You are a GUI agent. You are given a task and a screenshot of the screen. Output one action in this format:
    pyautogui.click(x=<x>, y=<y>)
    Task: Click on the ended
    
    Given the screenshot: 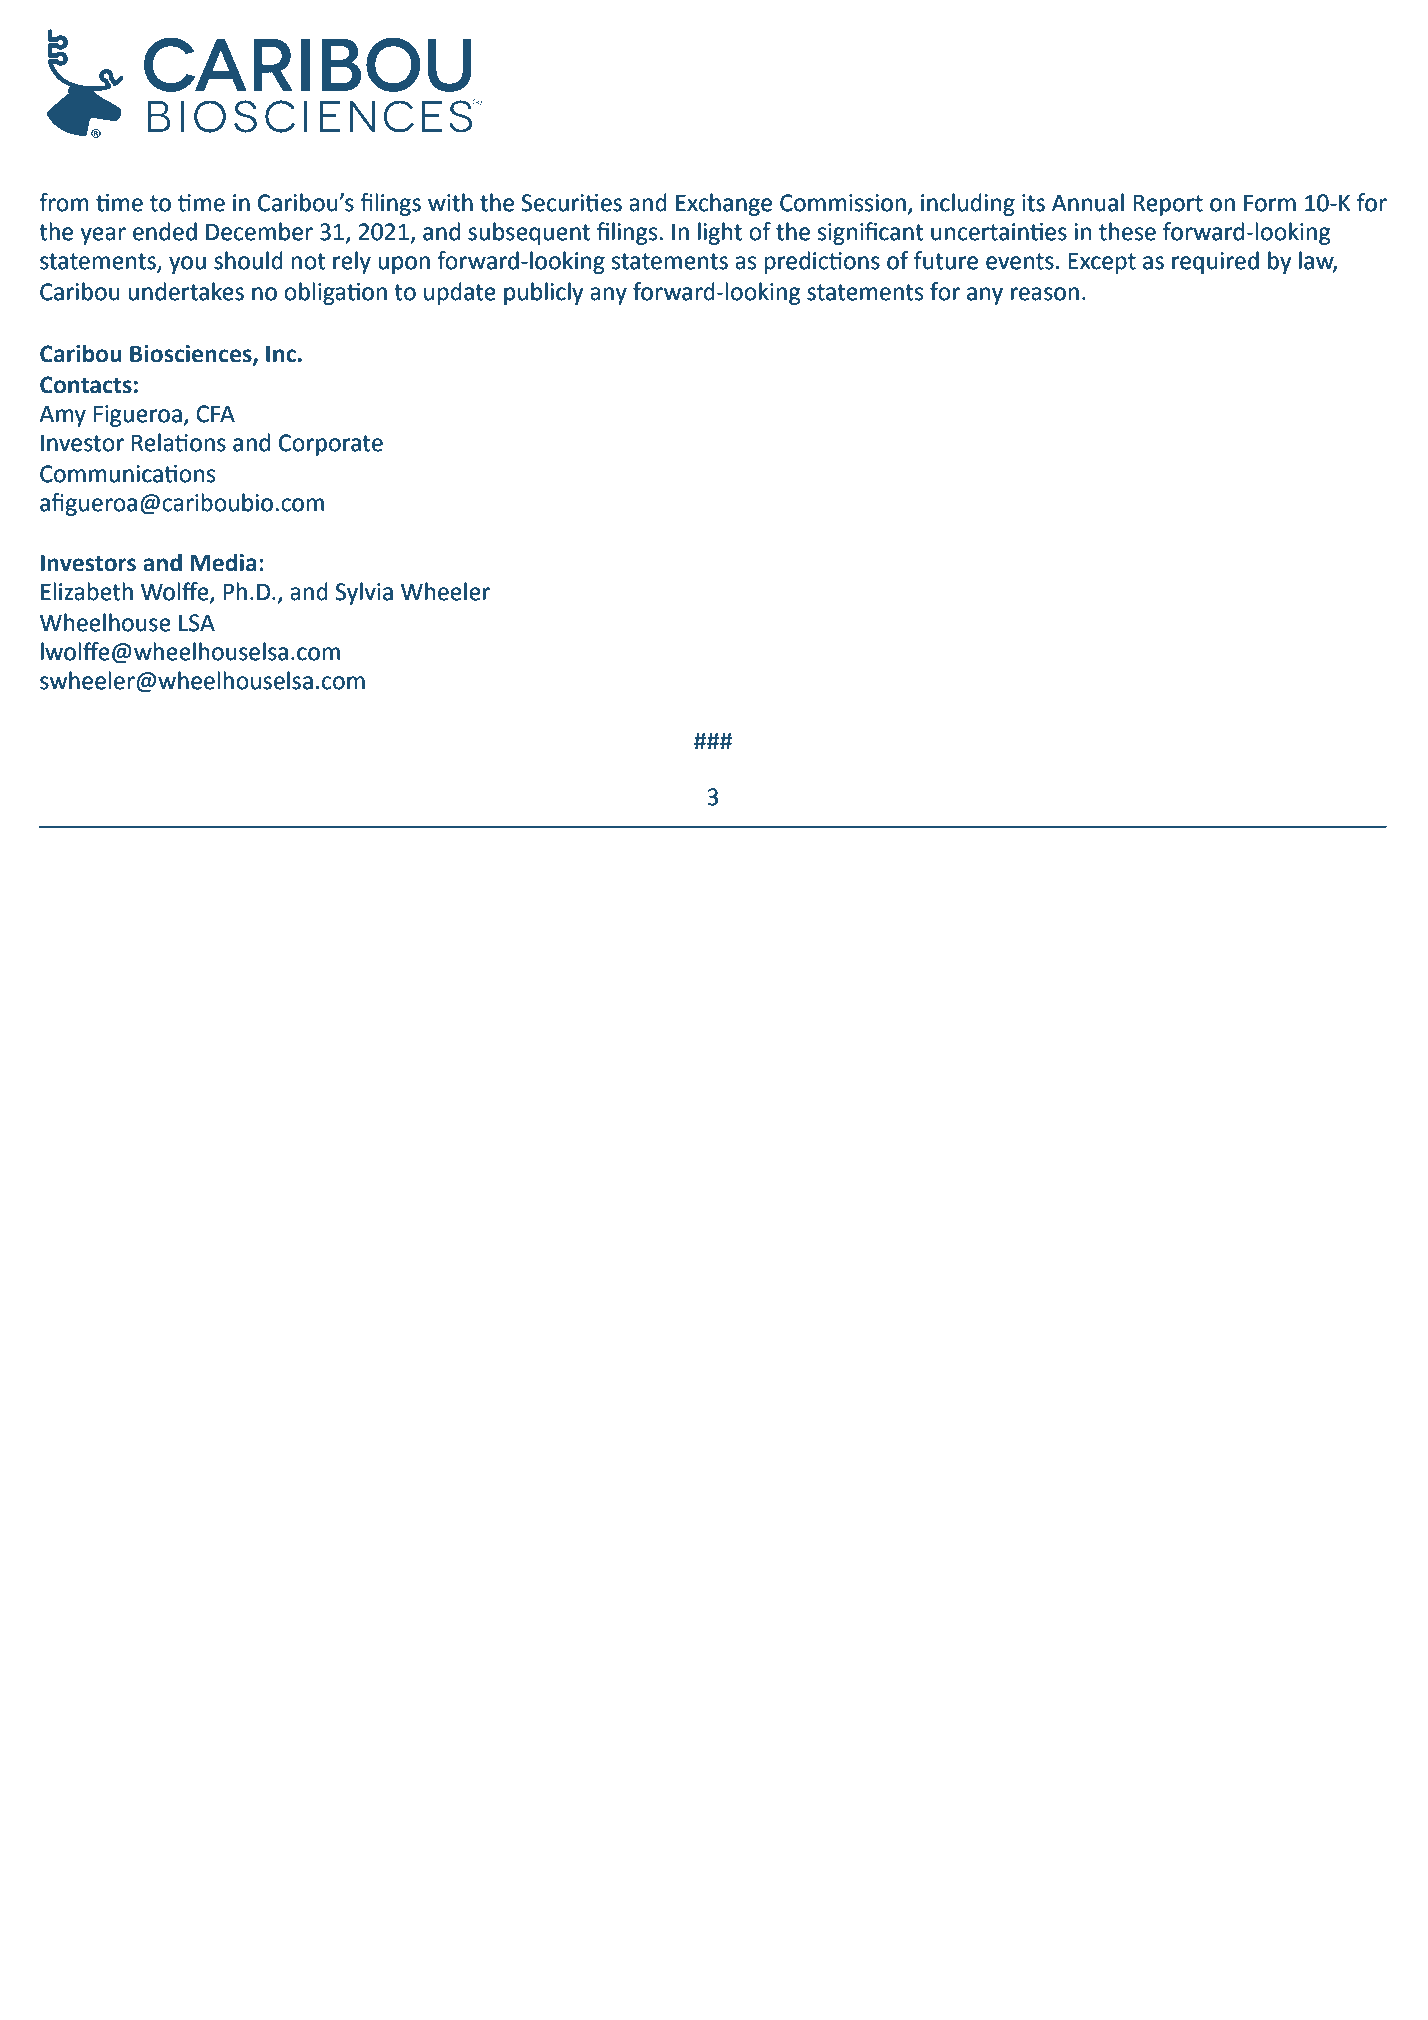 What is the action you would take?
    pyautogui.click(x=165, y=231)
